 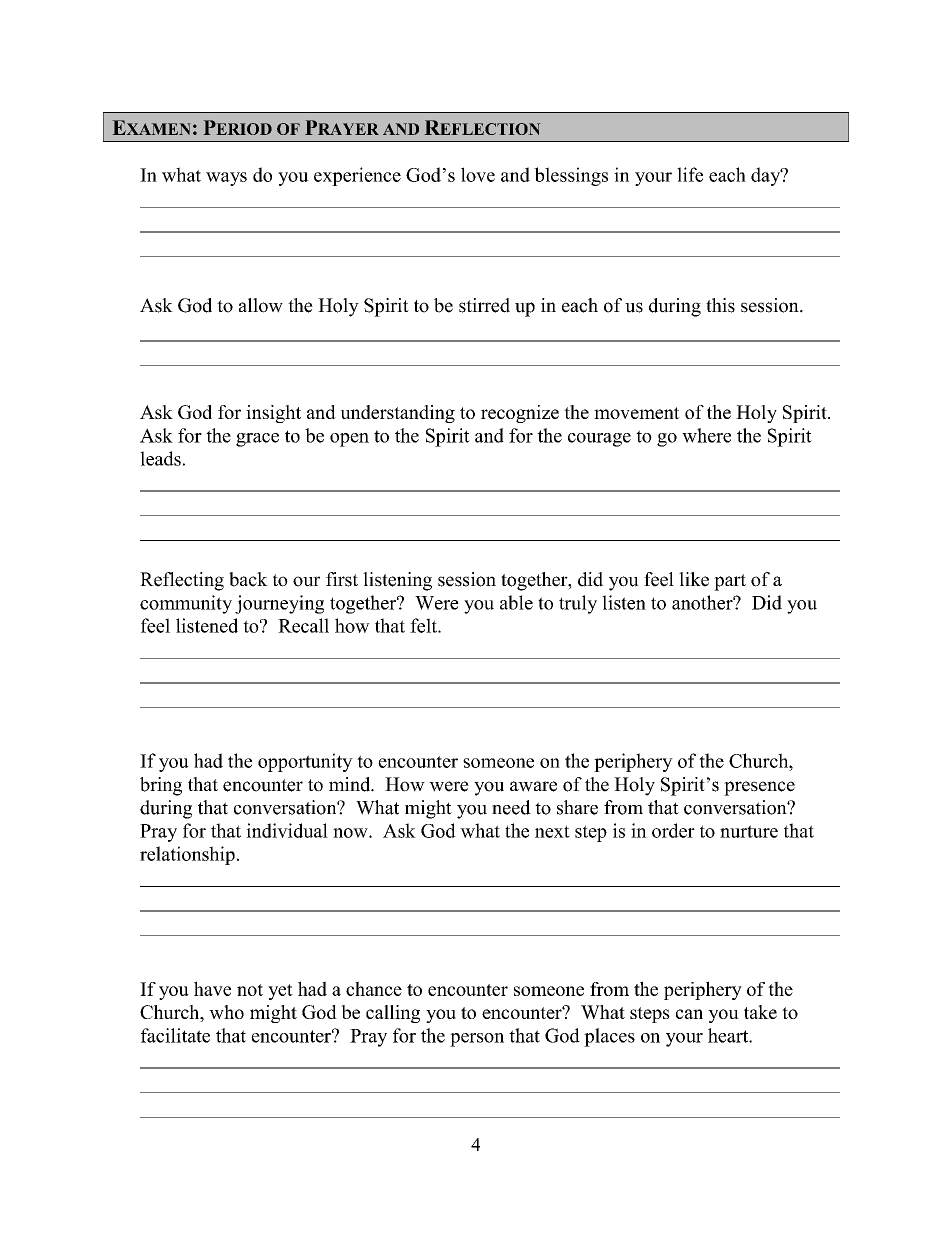 I want to click on ways, so click(x=226, y=179).
